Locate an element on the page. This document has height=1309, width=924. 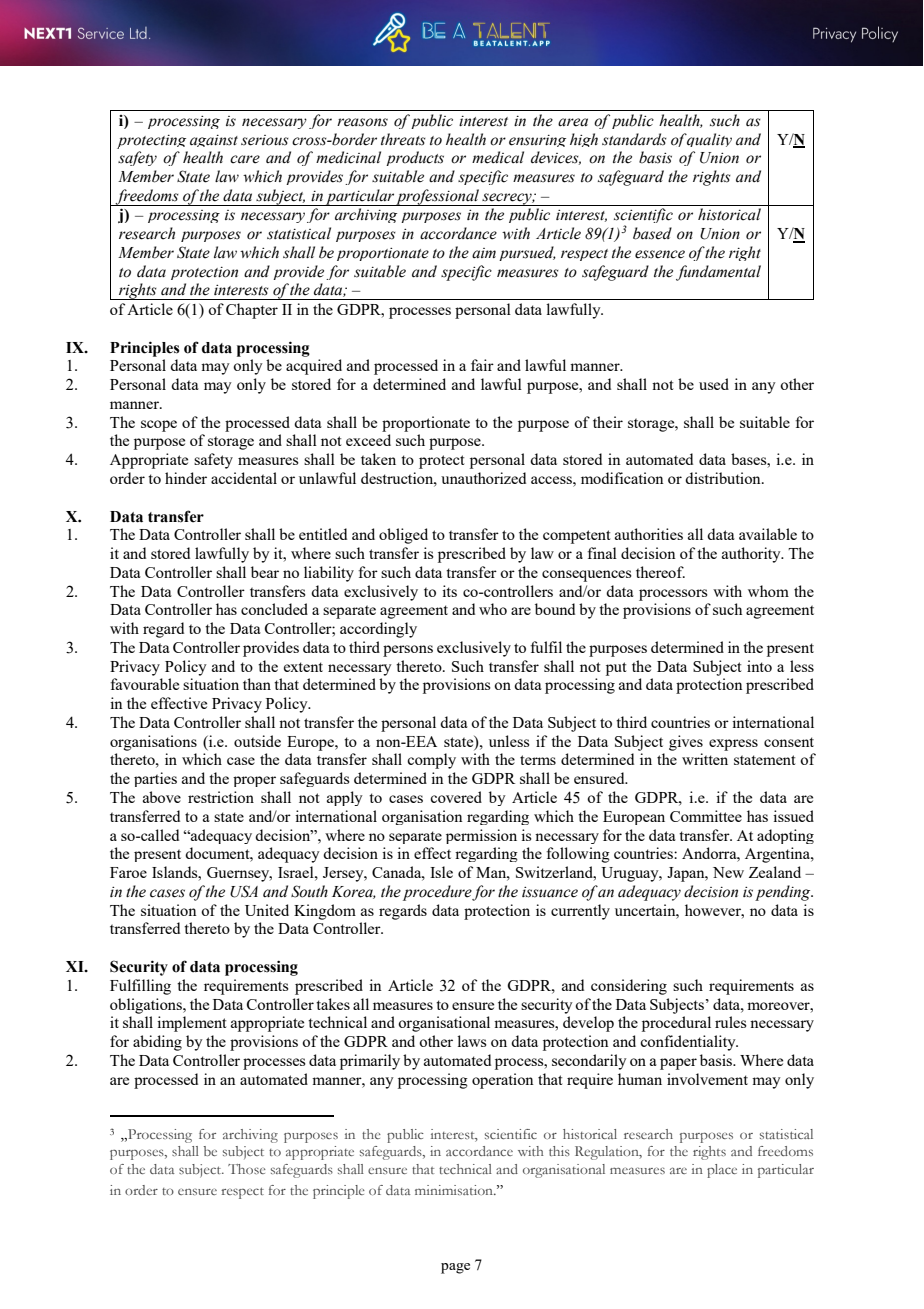
into is located at coordinates (759, 666).
